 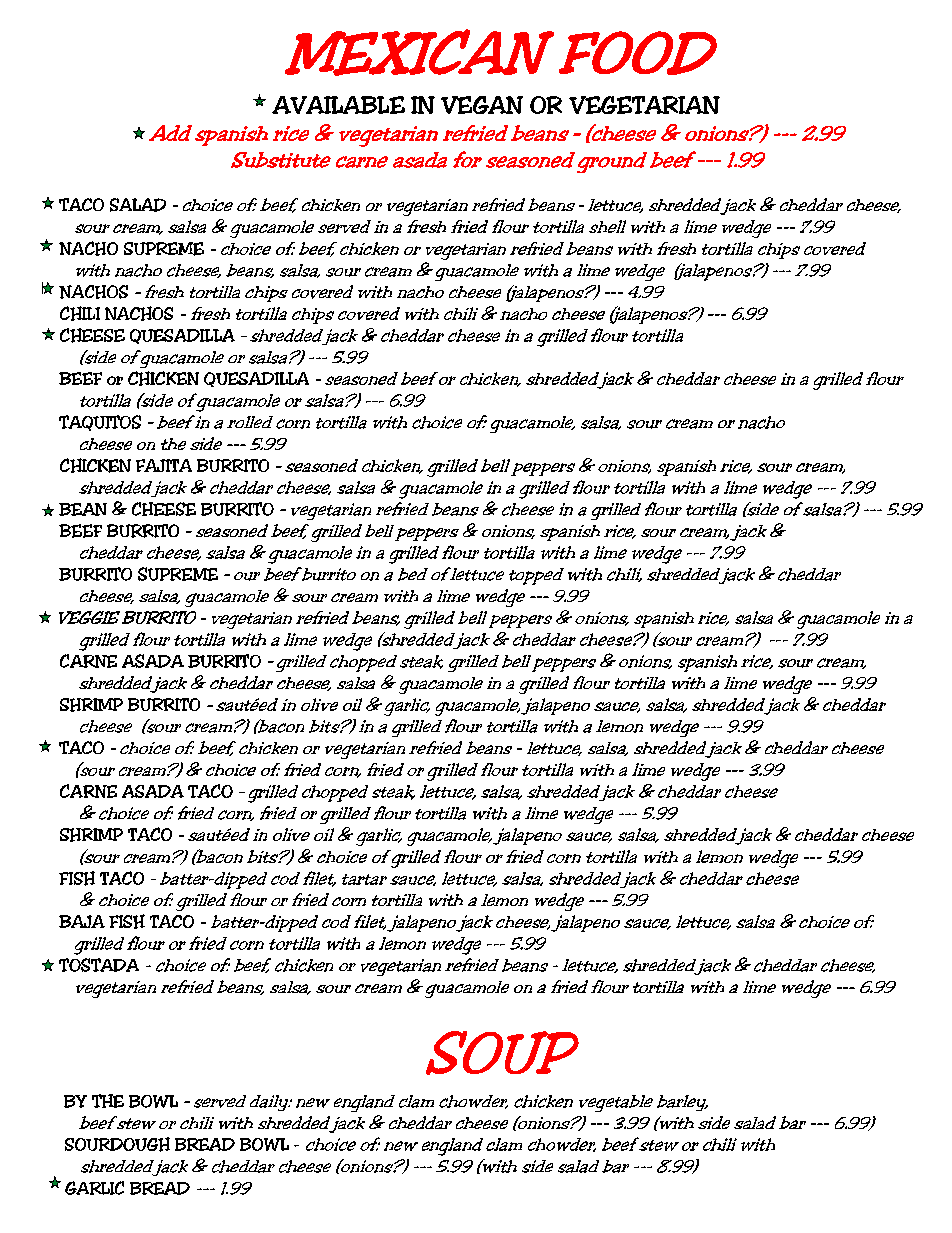 I want to click on FOOD, so click(x=638, y=53).
